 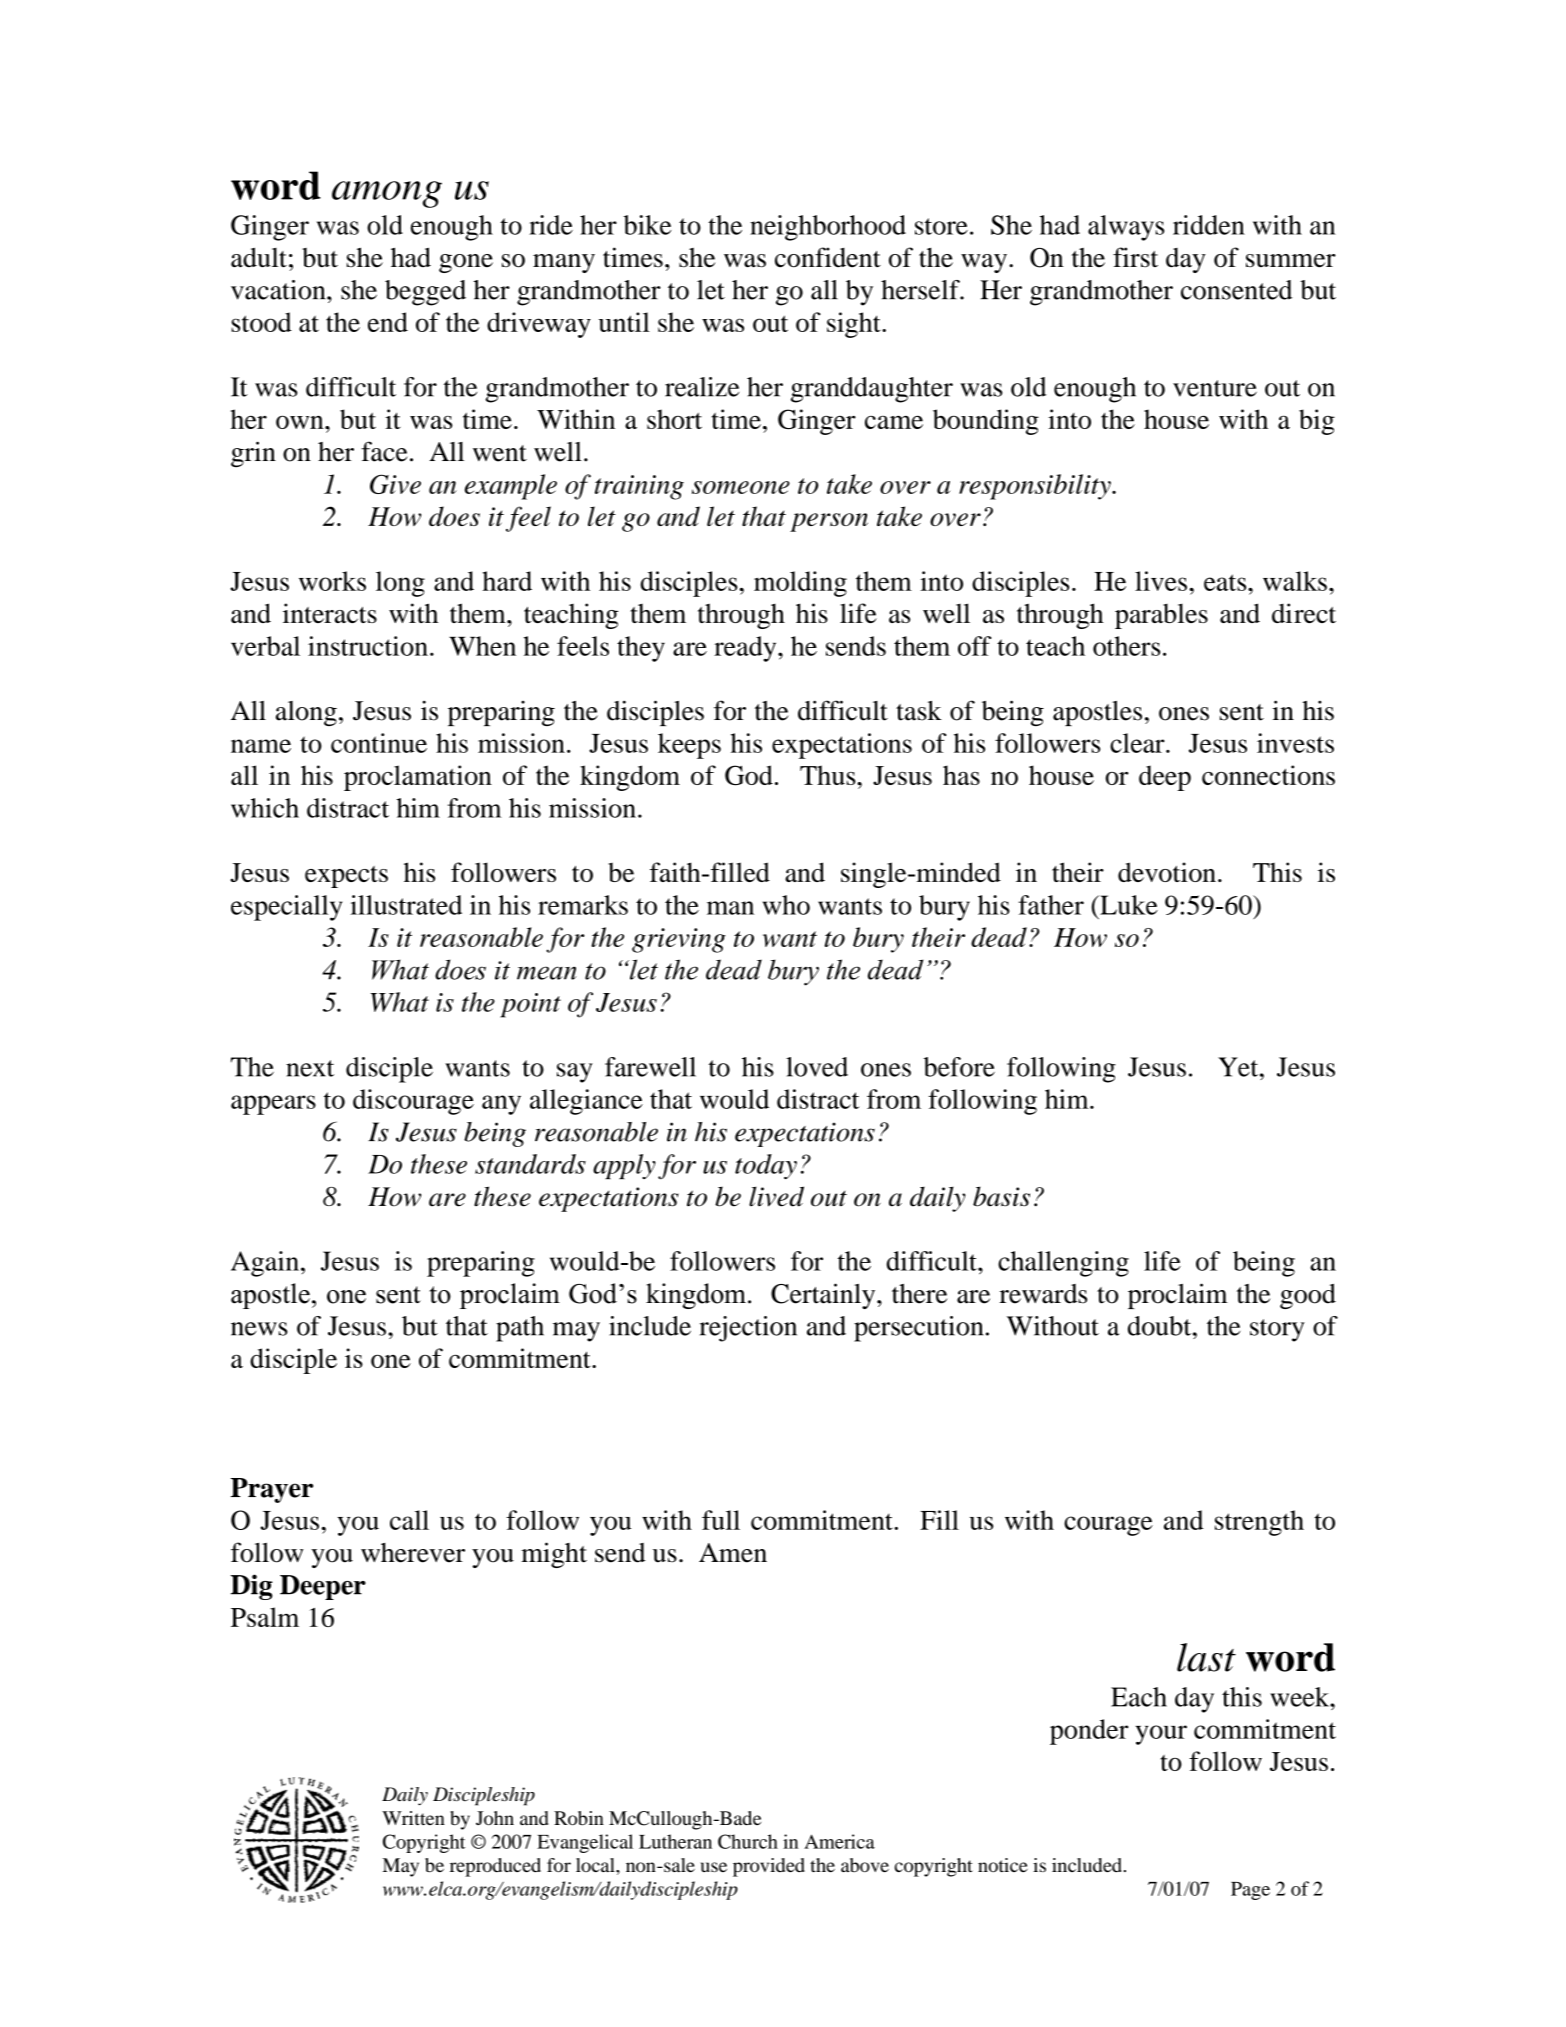 I want to click on loved, so click(x=817, y=1067).
